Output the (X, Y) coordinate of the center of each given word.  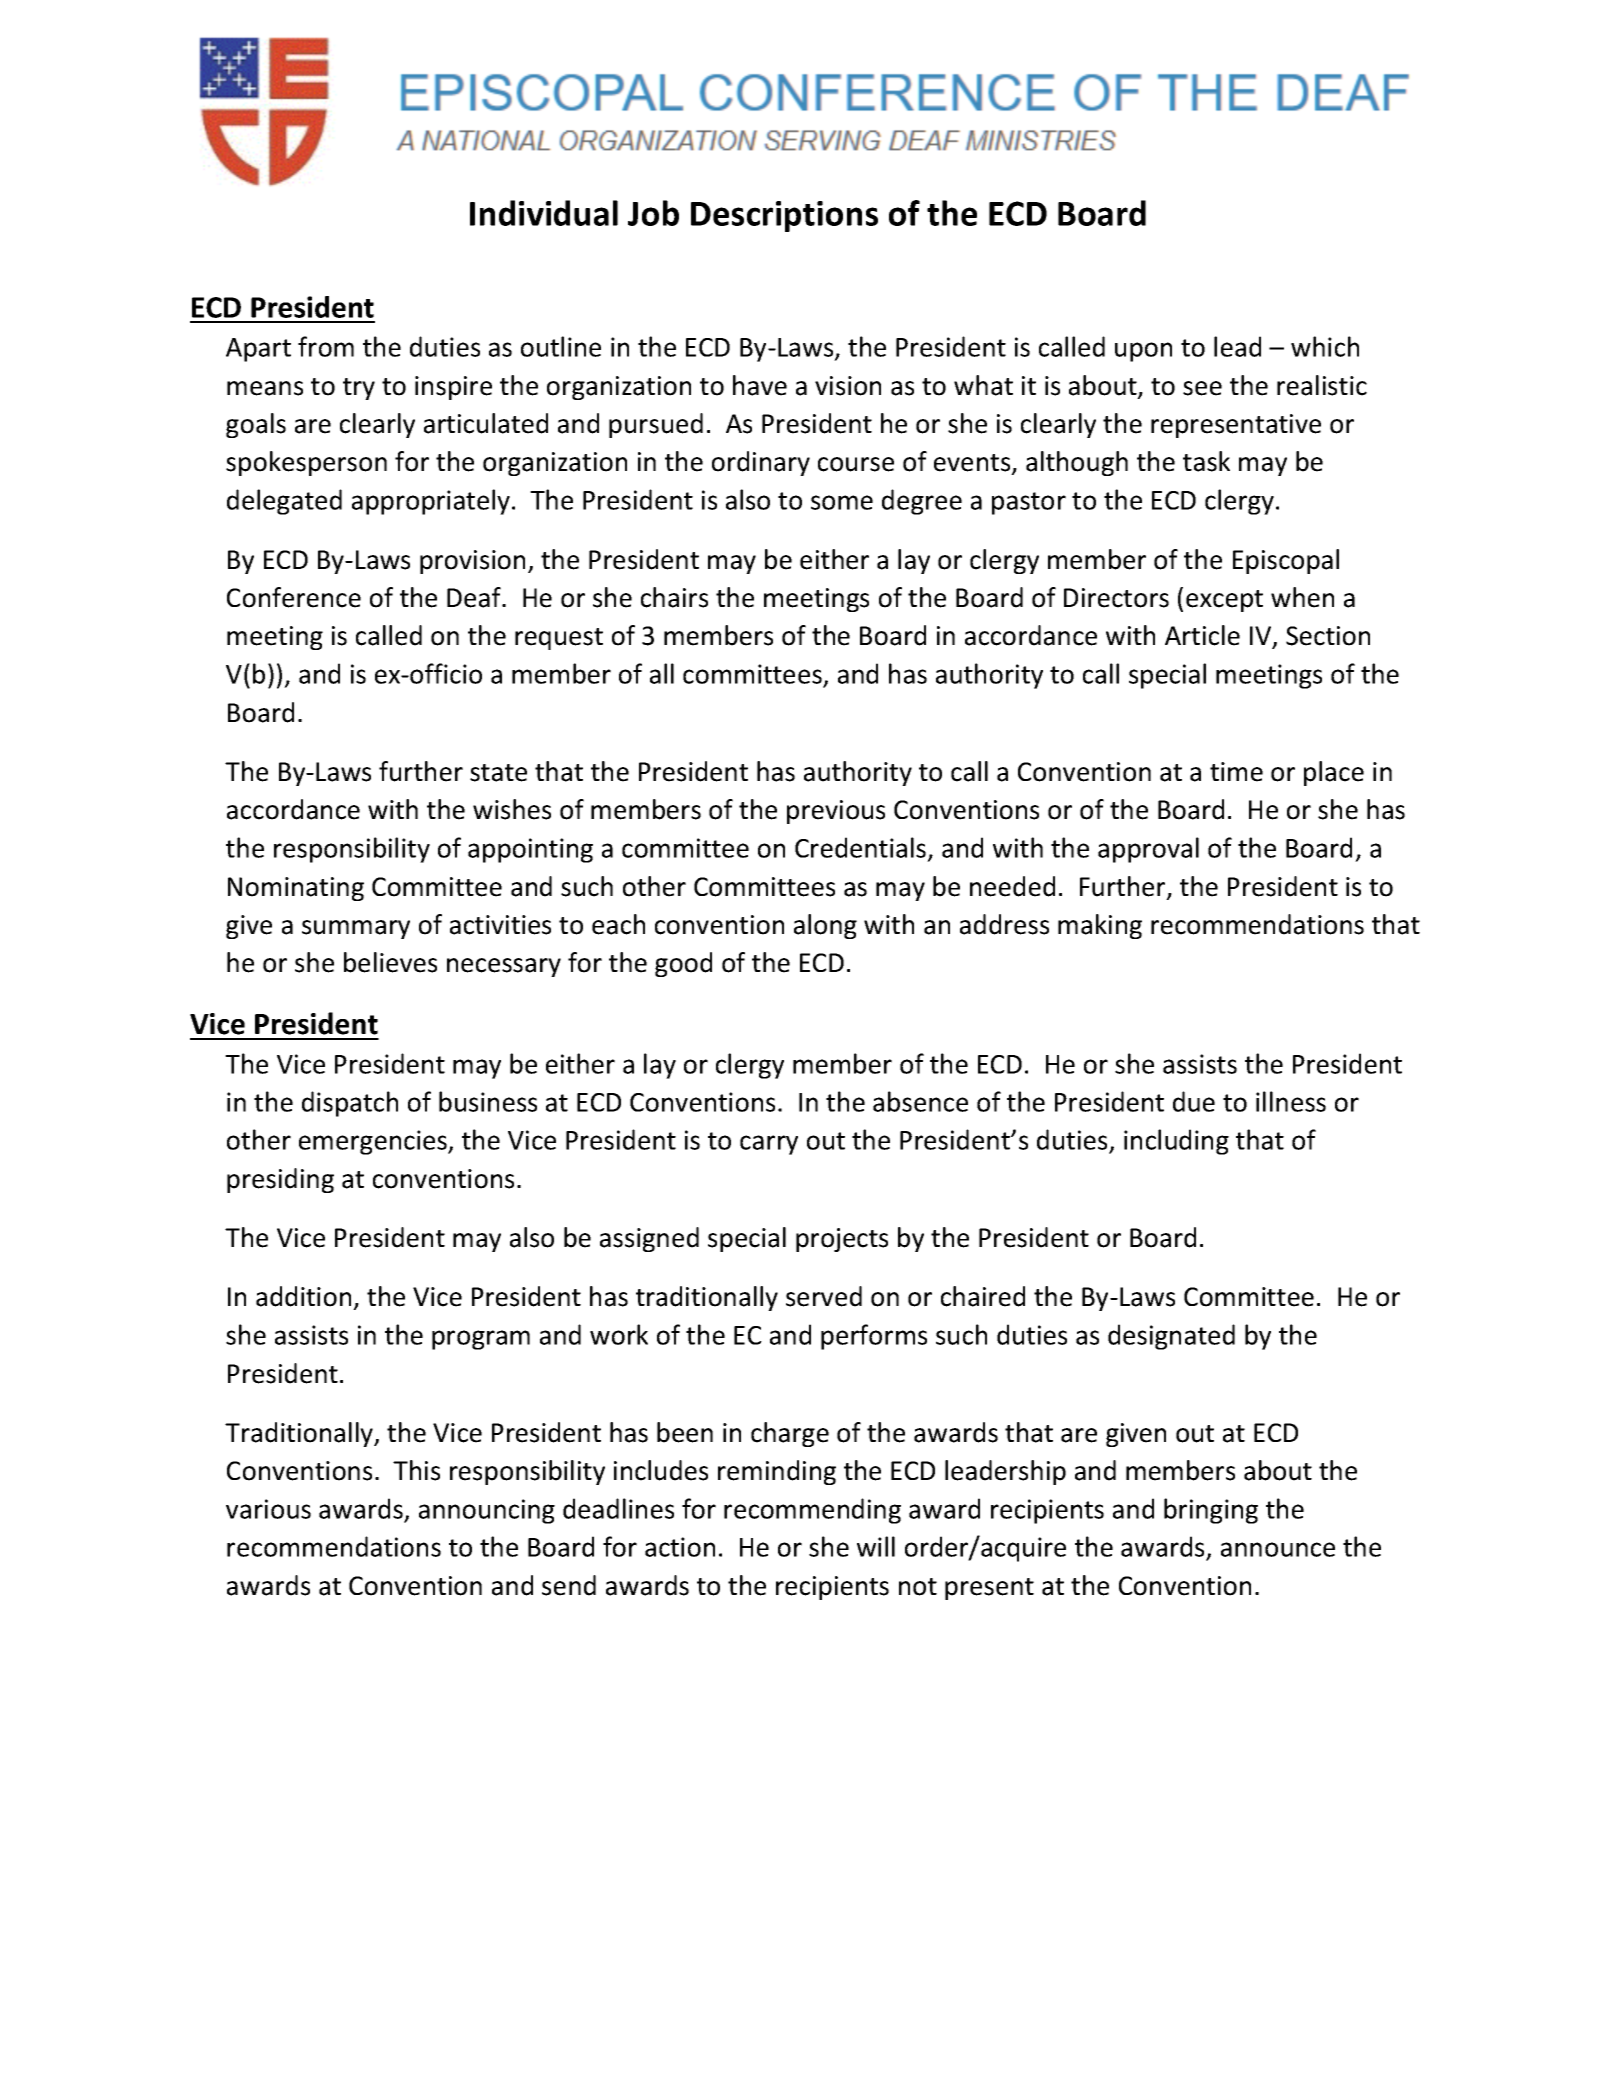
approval (1148, 850)
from (326, 346)
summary (356, 929)
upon (1143, 352)
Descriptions (784, 216)
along (825, 926)
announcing (487, 1511)
